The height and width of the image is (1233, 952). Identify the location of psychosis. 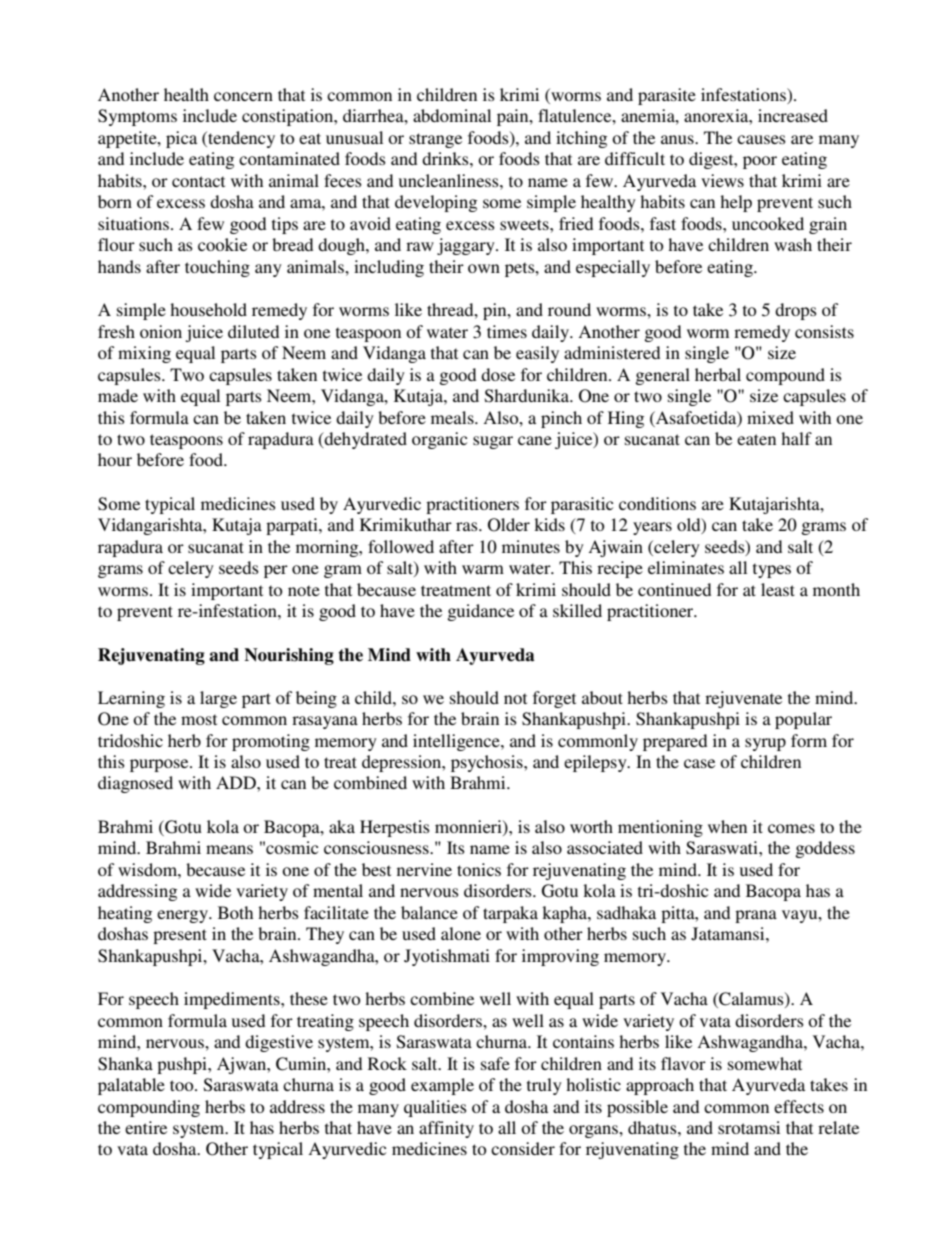
(488, 763).
